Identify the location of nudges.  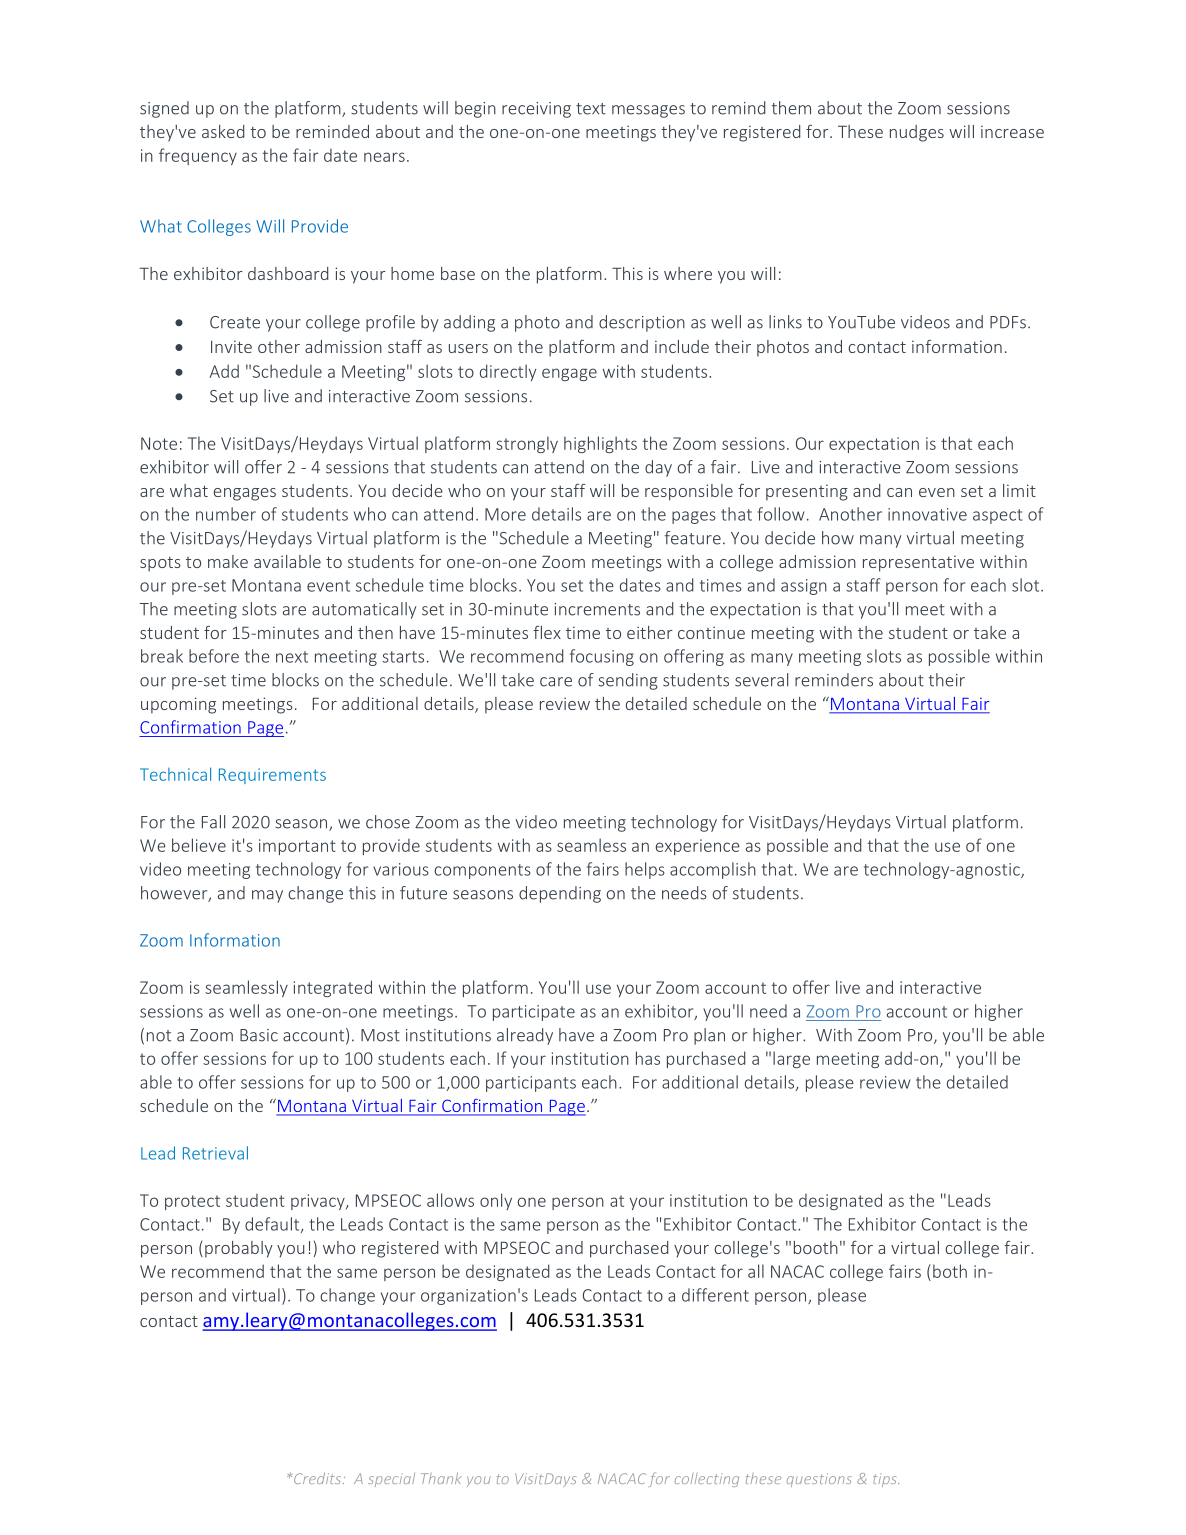
(917, 133).
